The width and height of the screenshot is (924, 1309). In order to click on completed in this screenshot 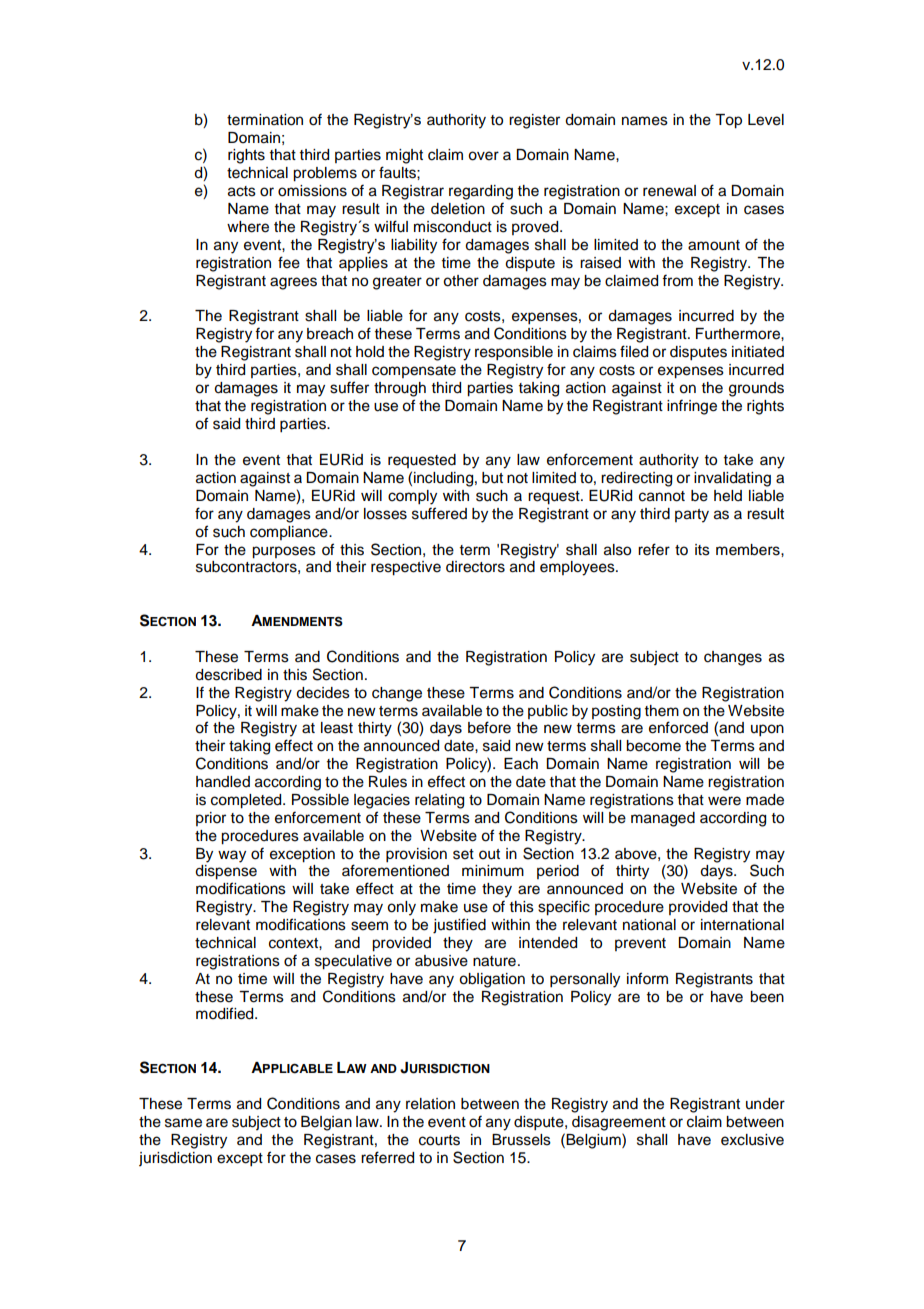, I will do `click(247, 801)`.
